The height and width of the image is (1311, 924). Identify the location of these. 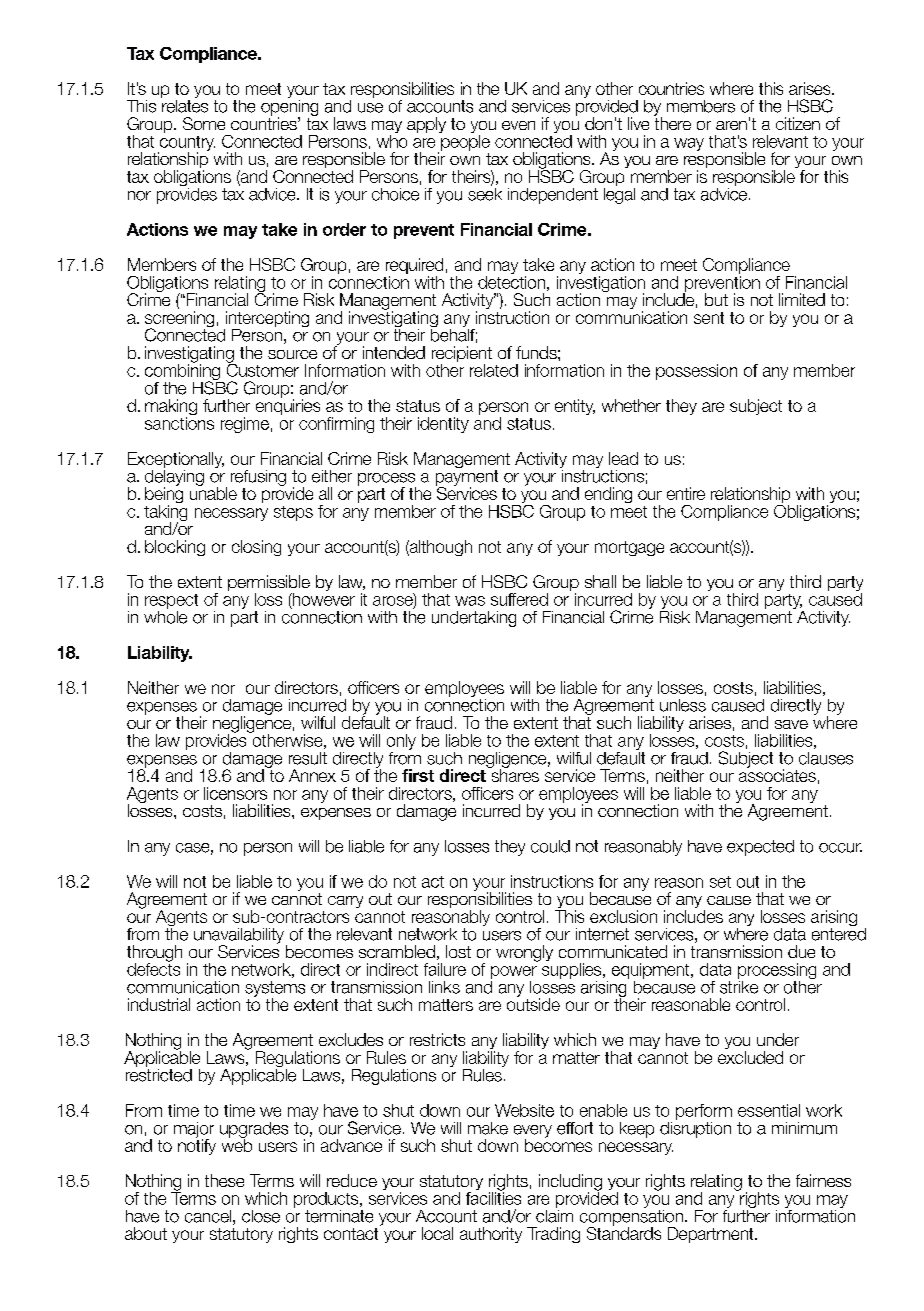
(224, 1180).
